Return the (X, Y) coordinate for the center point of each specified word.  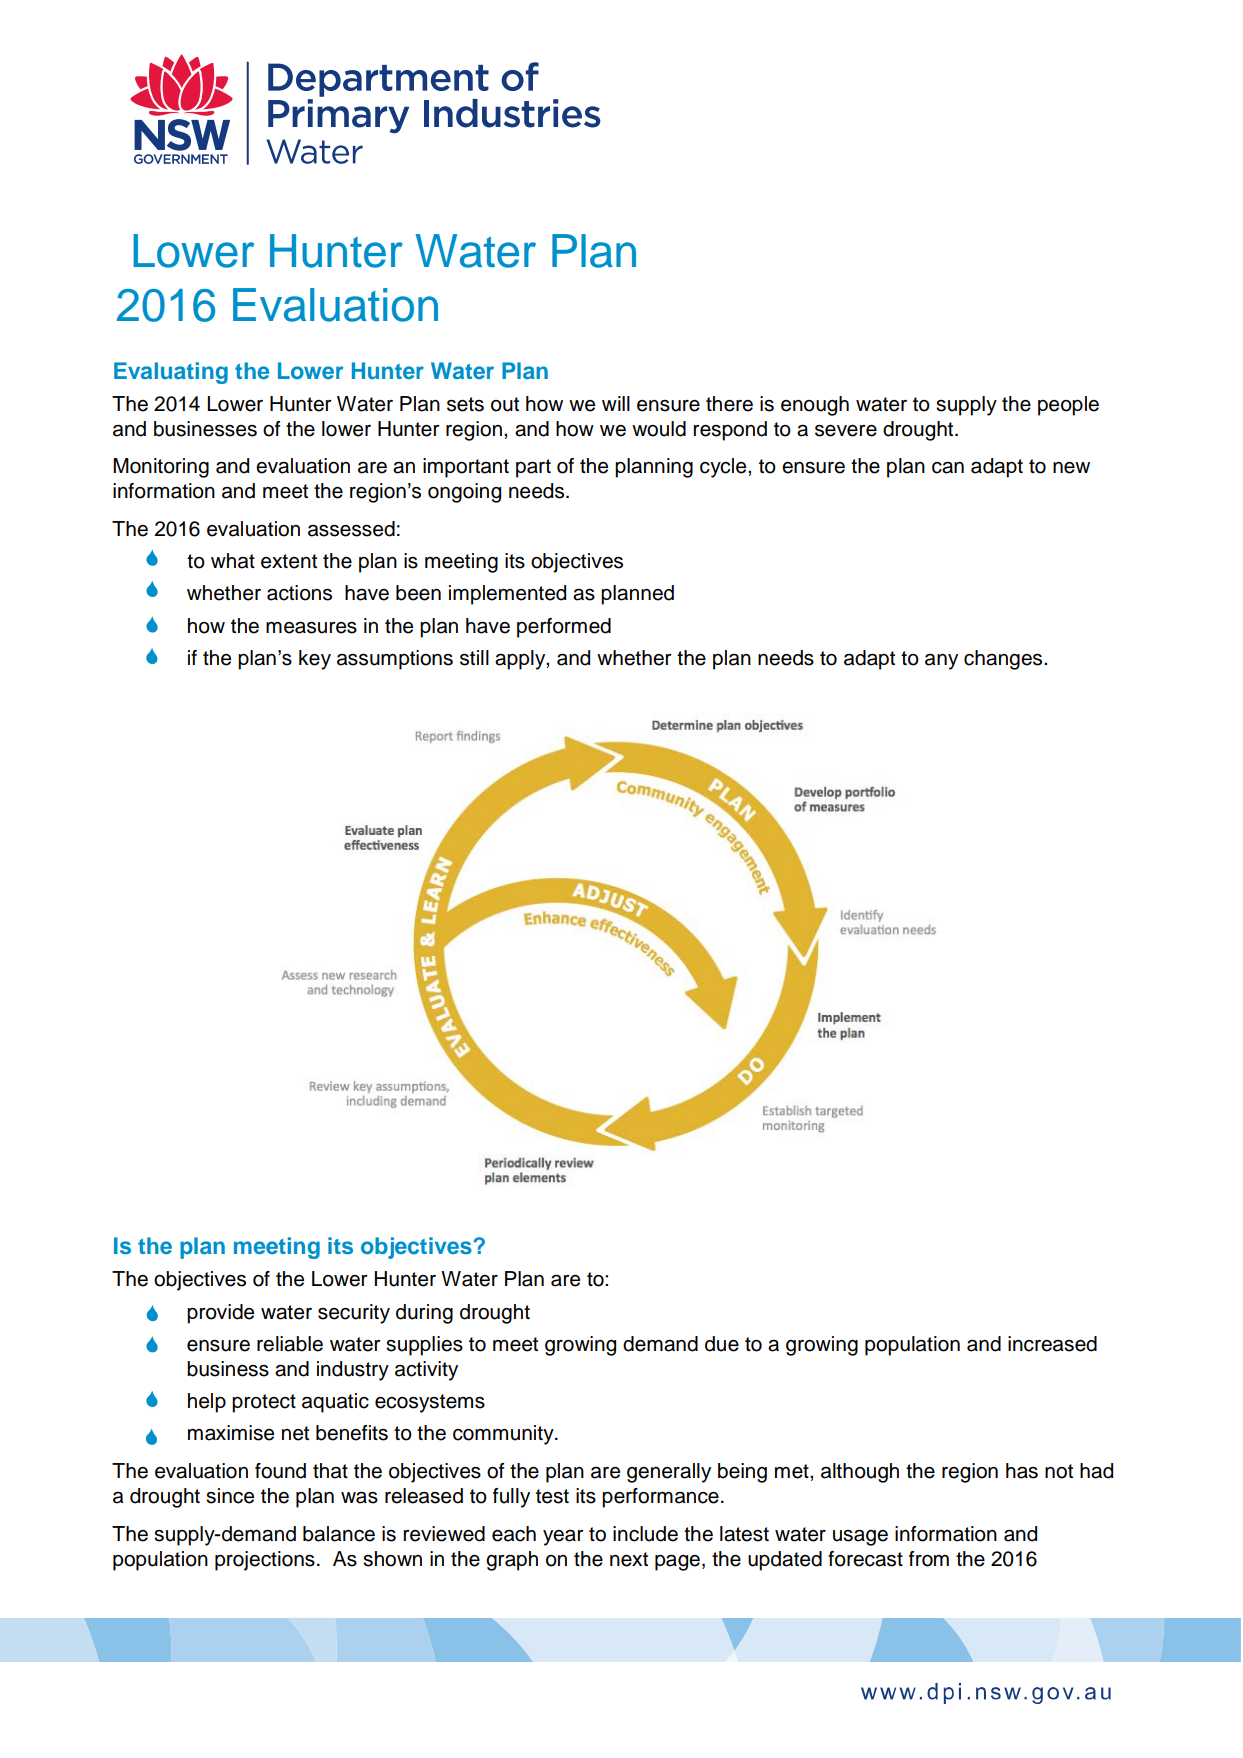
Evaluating (171, 373)
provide (220, 1314)
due (722, 1344)
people (1068, 406)
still (474, 658)
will (616, 403)
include (645, 1534)
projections (265, 1561)
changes (1004, 660)
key (315, 660)
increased (1052, 1344)
